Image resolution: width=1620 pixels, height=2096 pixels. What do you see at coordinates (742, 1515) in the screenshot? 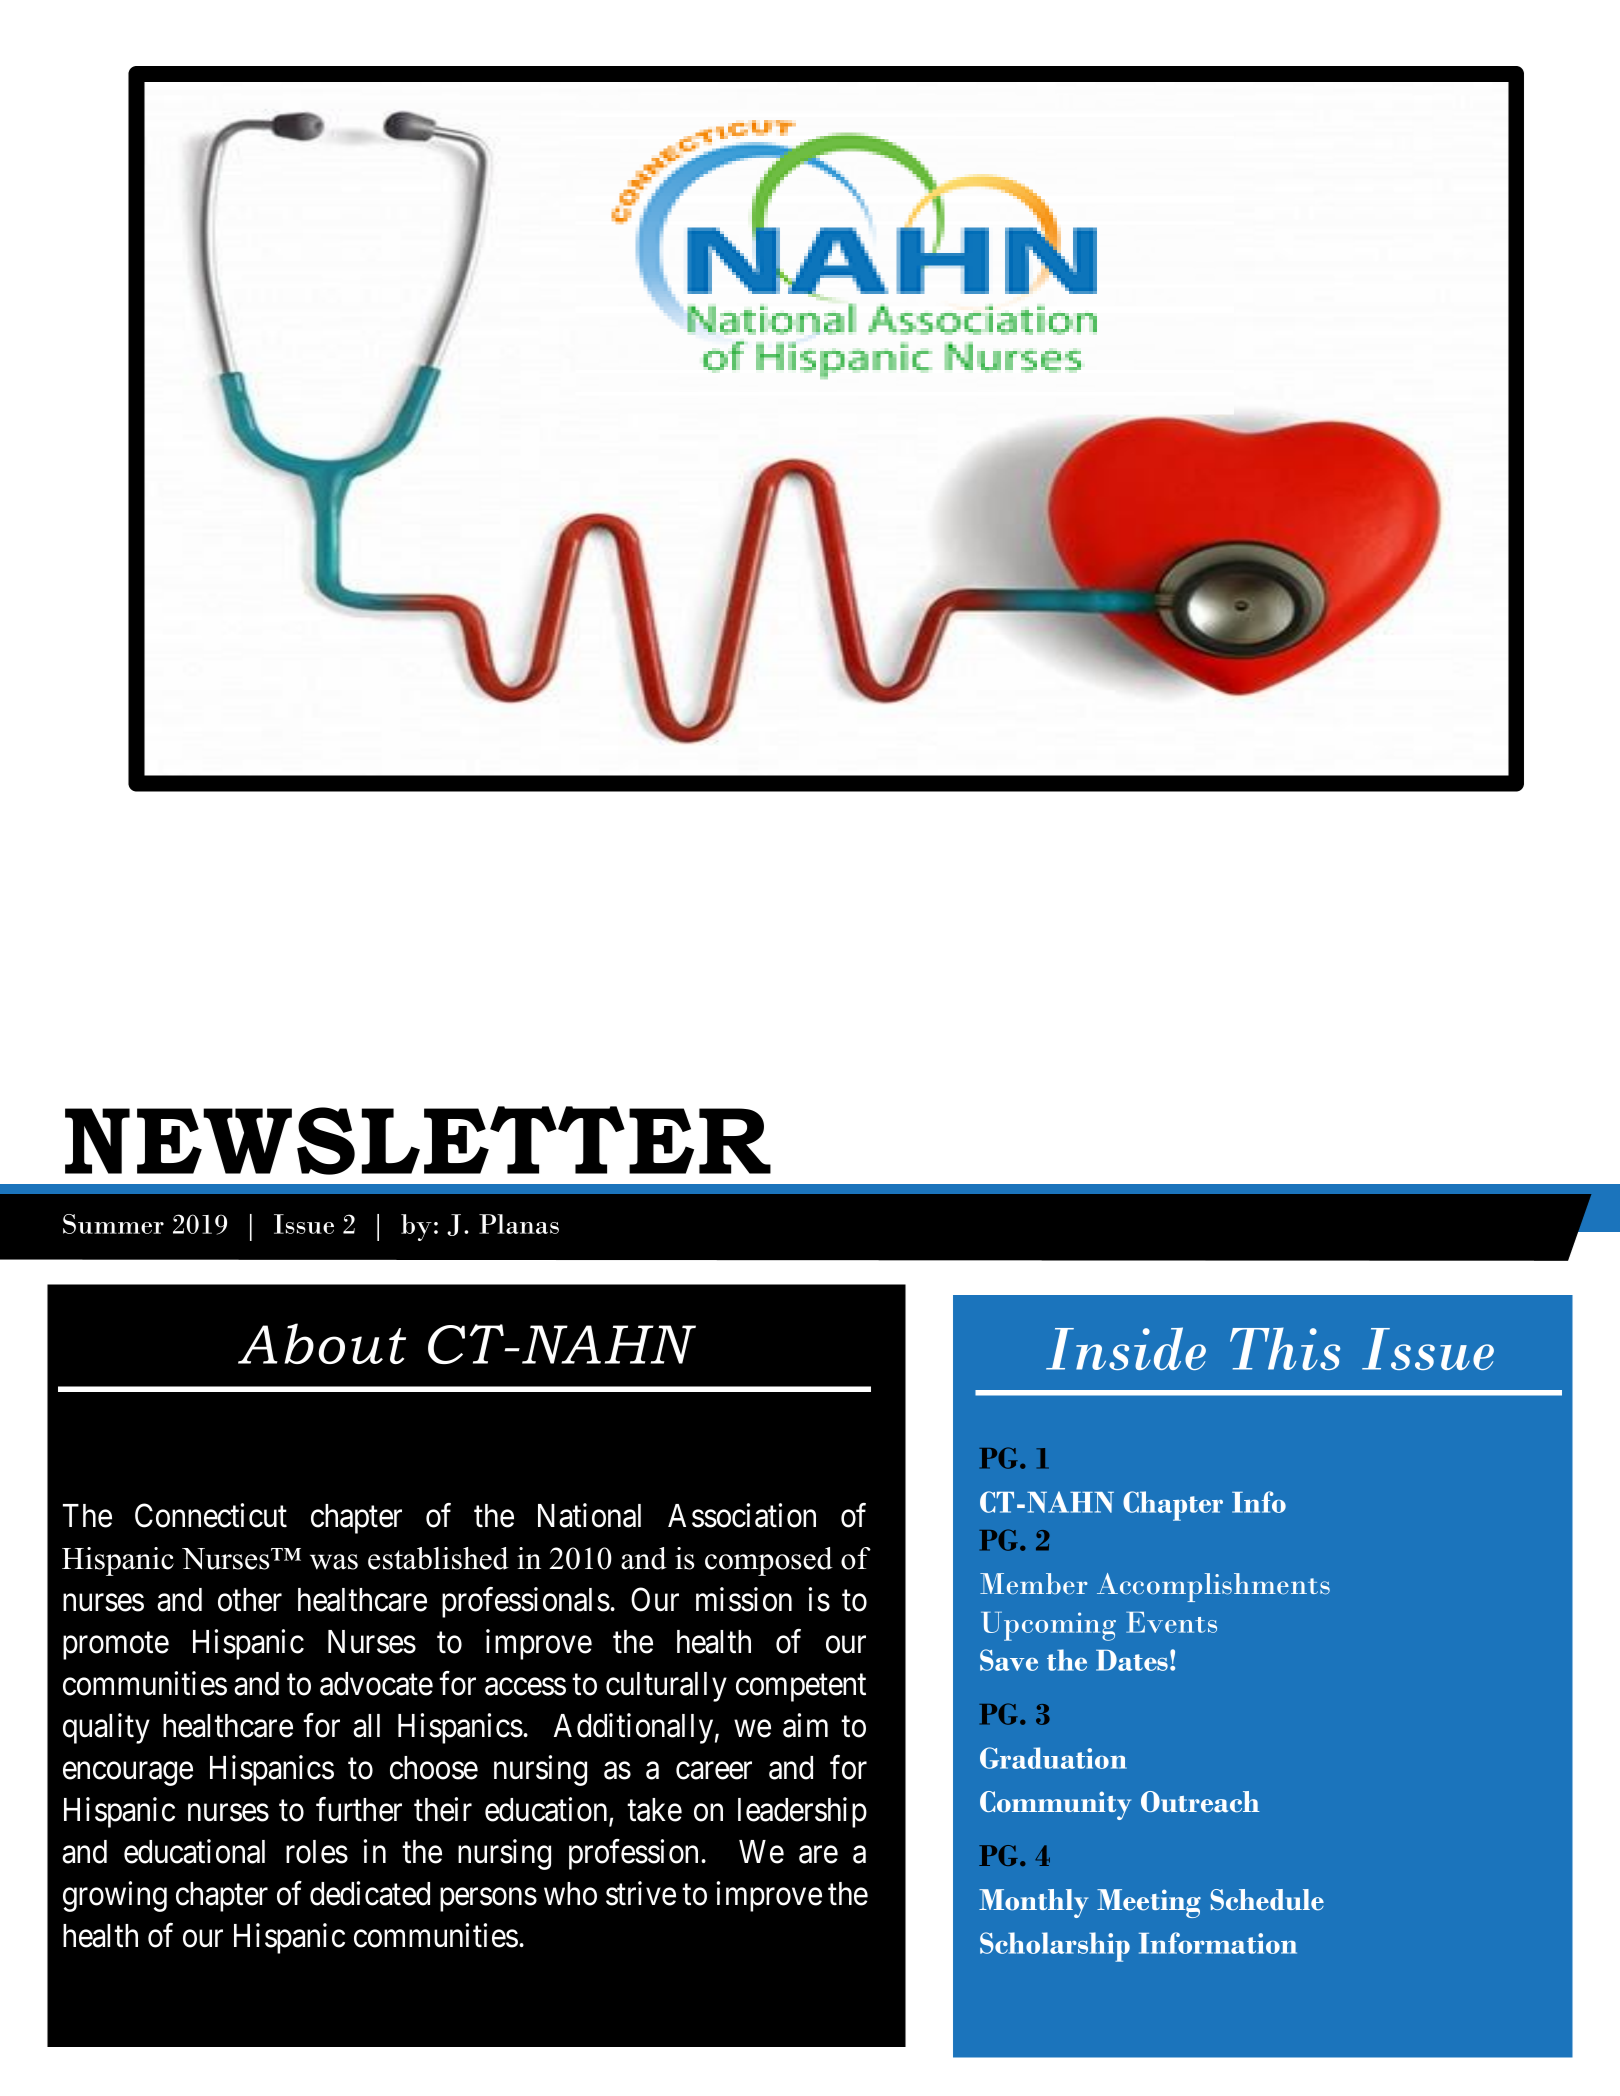
I see `Association` at bounding box center [742, 1515].
